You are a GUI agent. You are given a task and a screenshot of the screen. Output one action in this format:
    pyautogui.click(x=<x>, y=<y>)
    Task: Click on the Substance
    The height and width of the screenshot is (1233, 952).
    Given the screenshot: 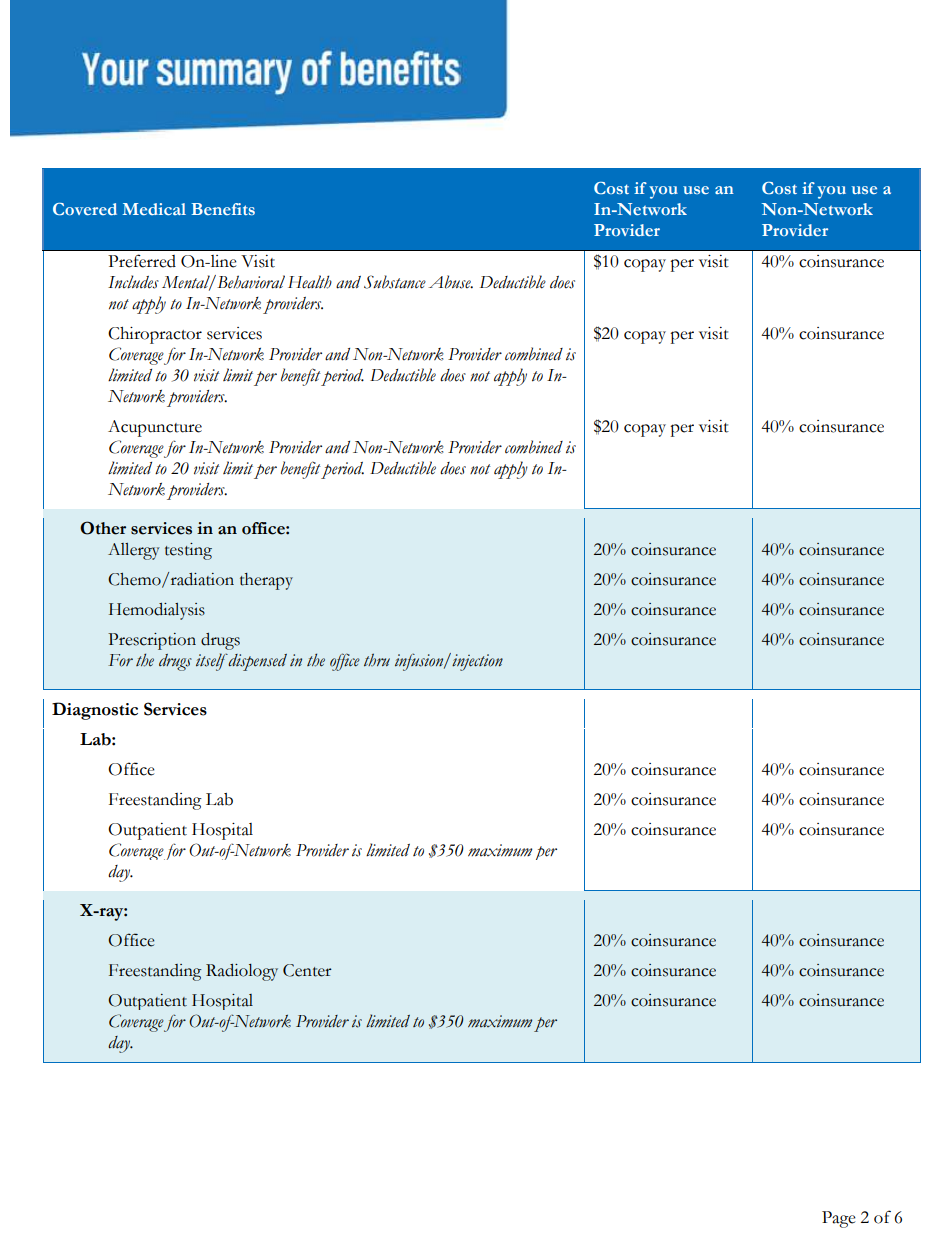 What is the action you would take?
    pyautogui.click(x=395, y=282)
